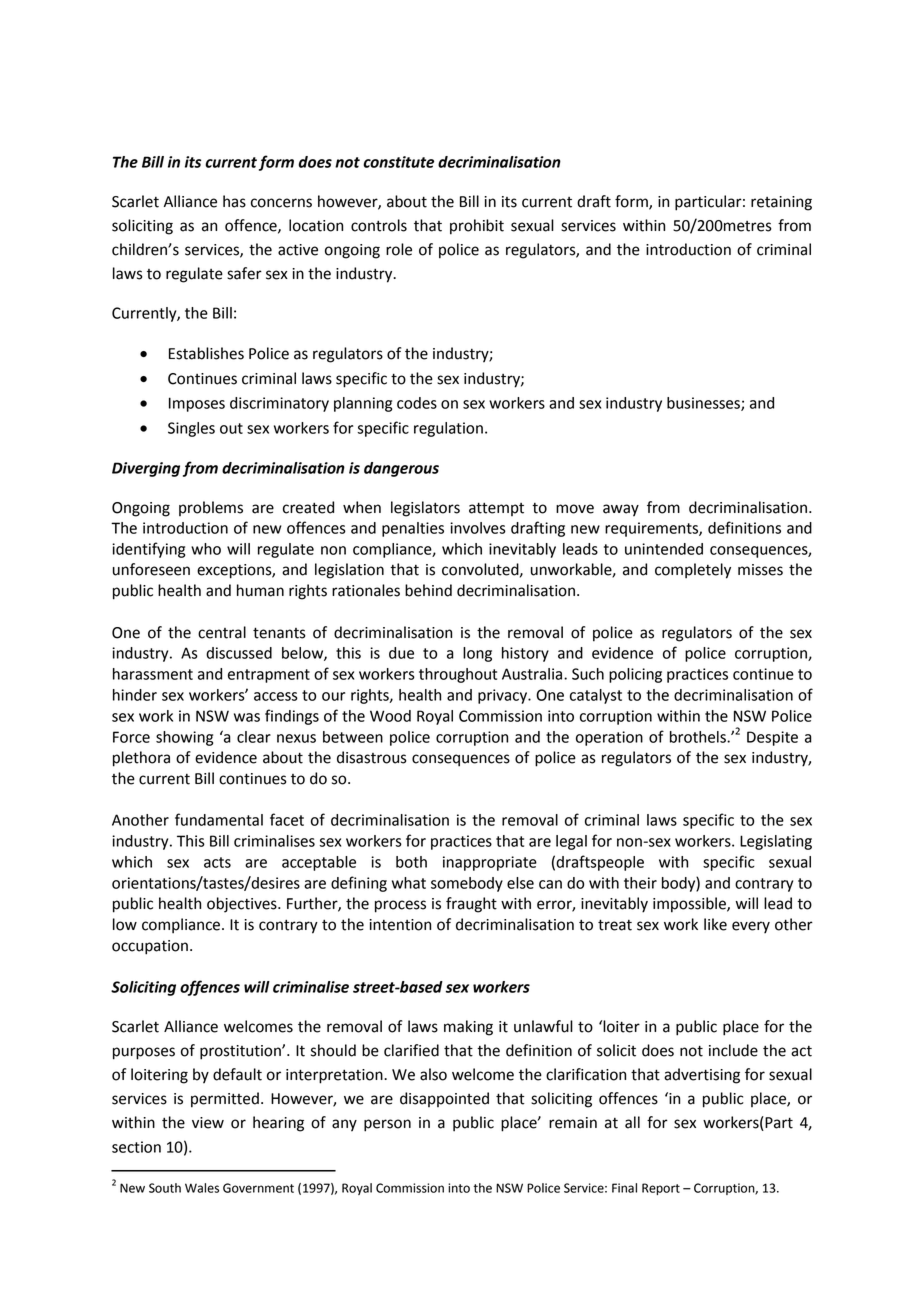  I want to click on disappointed, so click(444, 1099).
